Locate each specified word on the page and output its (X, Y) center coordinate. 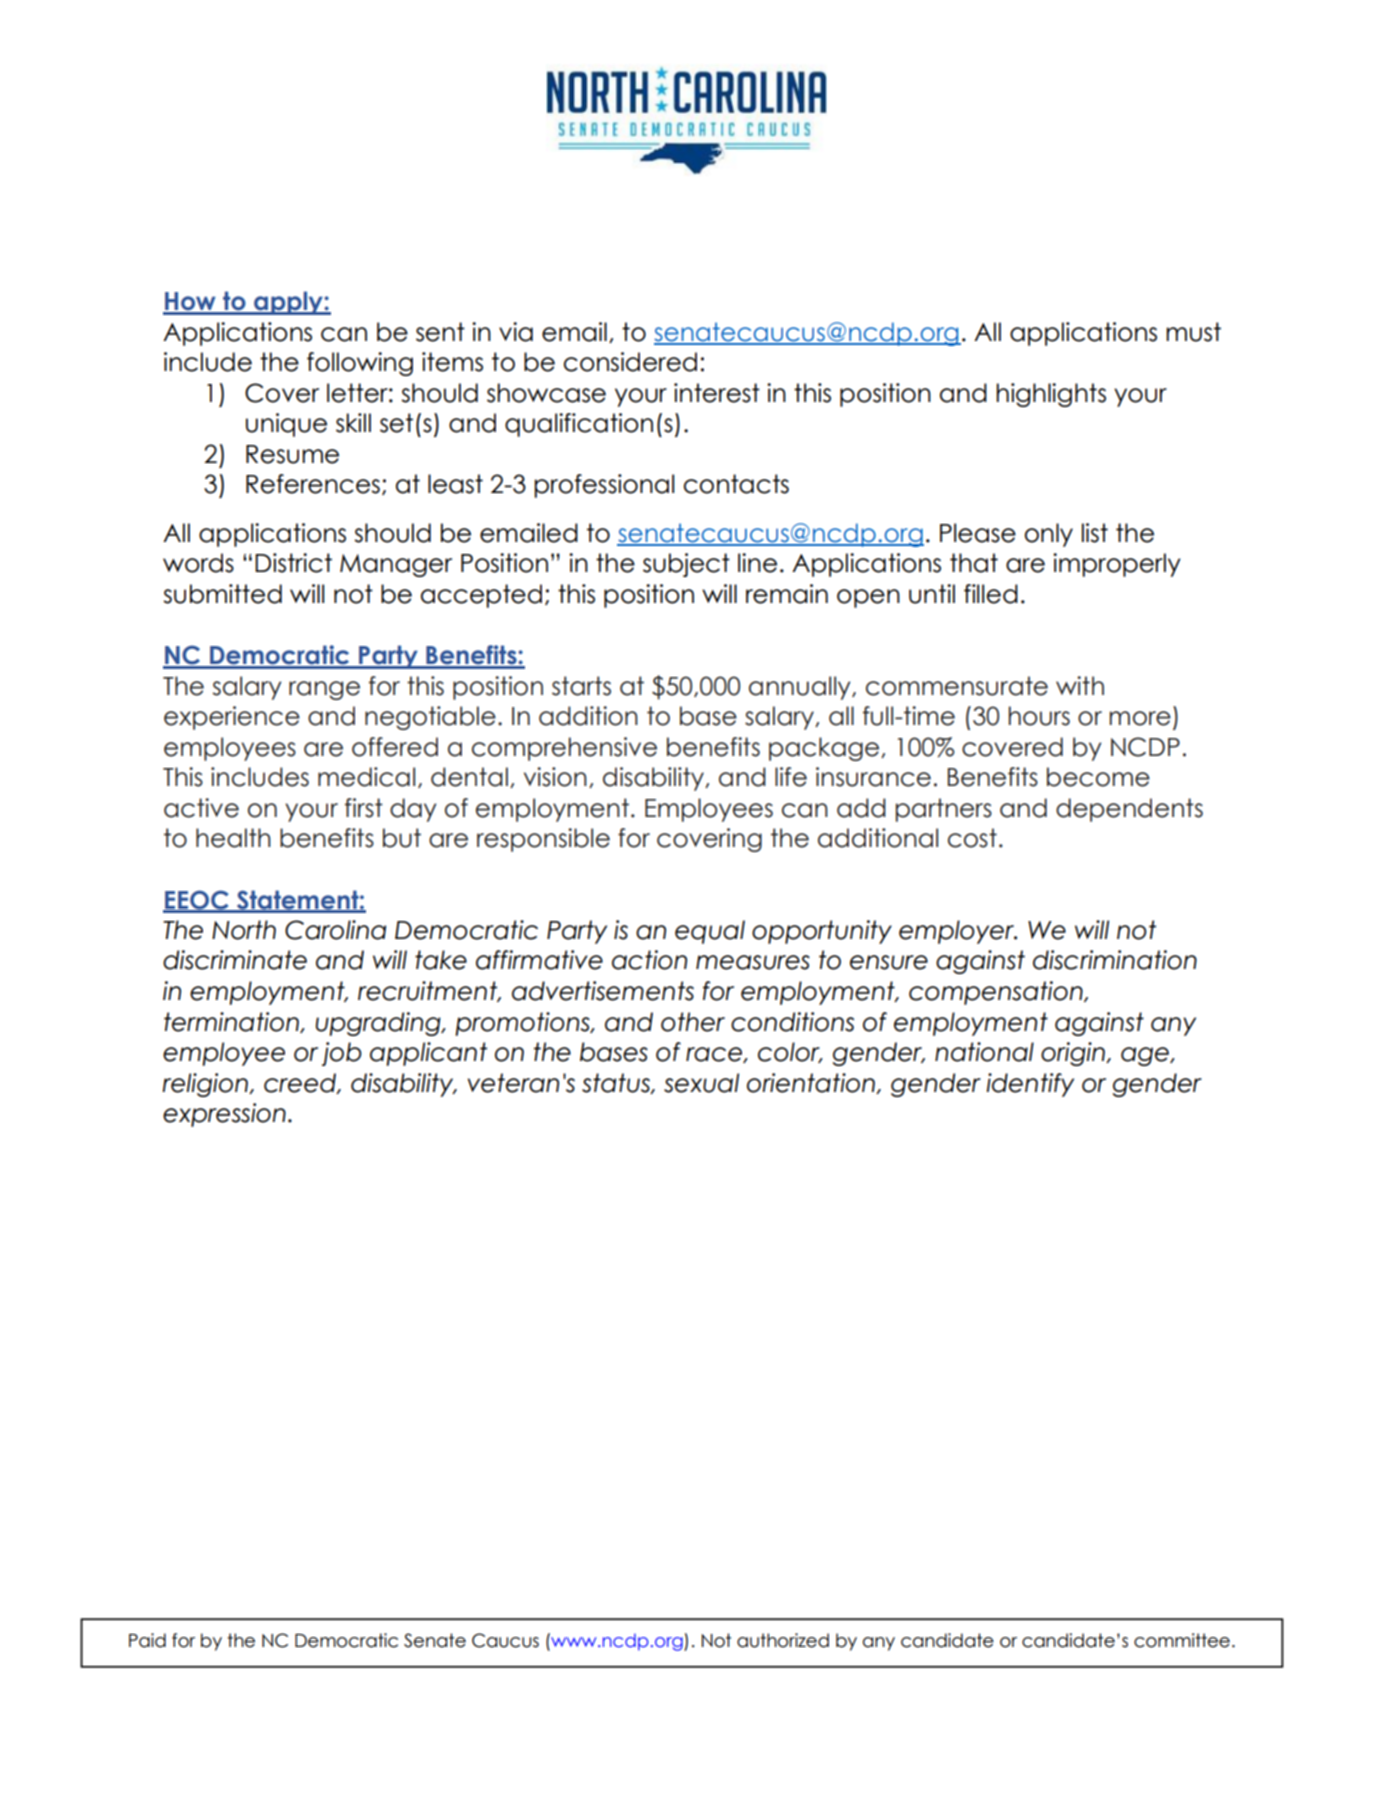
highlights (1051, 395)
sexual (701, 1083)
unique (286, 425)
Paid (147, 1640)
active (201, 808)
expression (224, 1115)
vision (555, 777)
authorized (783, 1640)
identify (1030, 1085)
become (1098, 777)
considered (630, 362)
